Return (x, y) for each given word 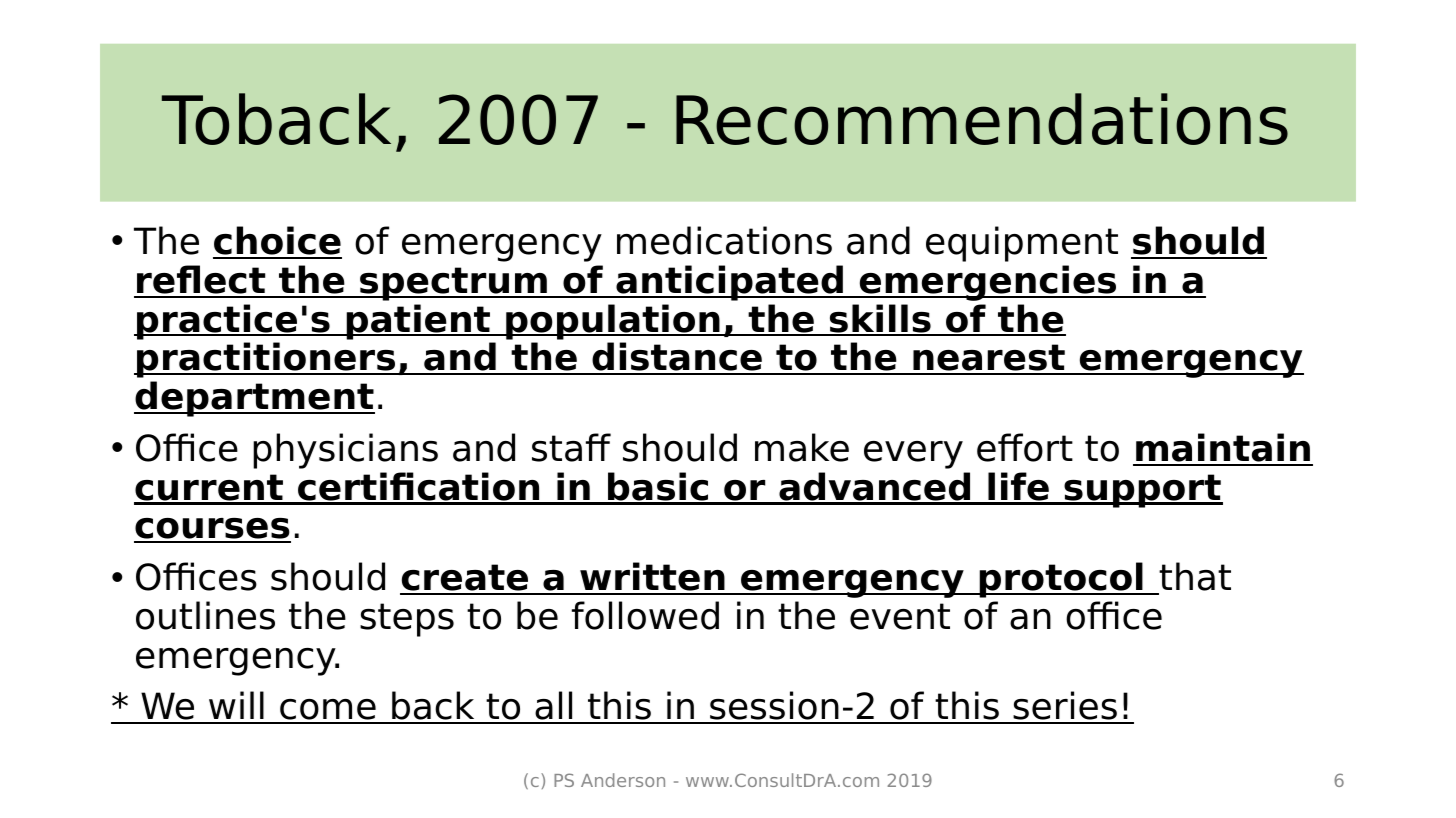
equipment (1022, 244)
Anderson (623, 780)
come (328, 711)
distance (677, 358)
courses (212, 530)
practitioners (266, 360)
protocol (1061, 580)
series (1065, 707)
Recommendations (982, 119)
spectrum (453, 284)
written (652, 578)
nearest (989, 359)
